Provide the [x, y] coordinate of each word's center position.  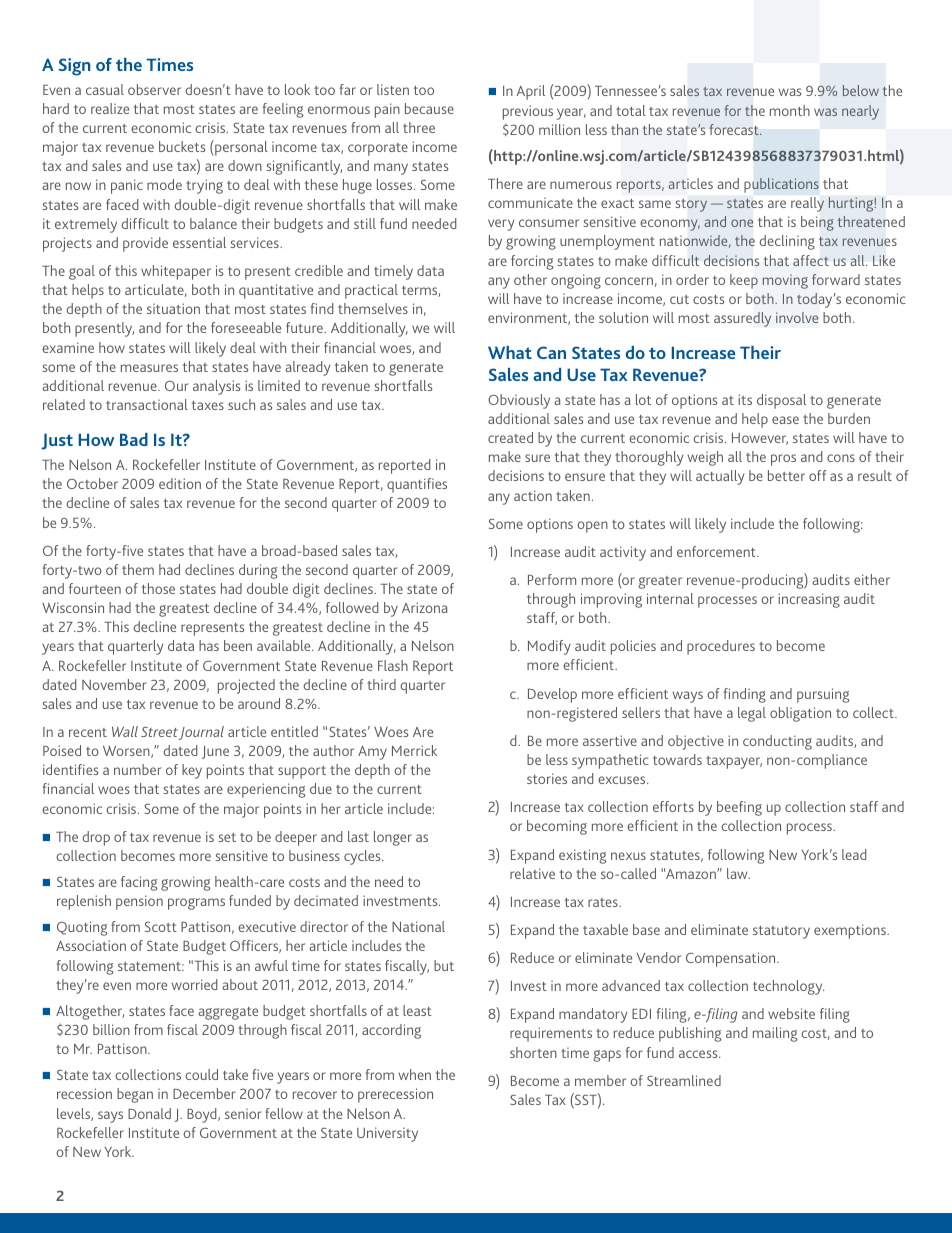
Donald [149, 1113]
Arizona [425, 607]
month [790, 110]
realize [110, 108]
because [429, 108]
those [158, 588]
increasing [809, 600]
